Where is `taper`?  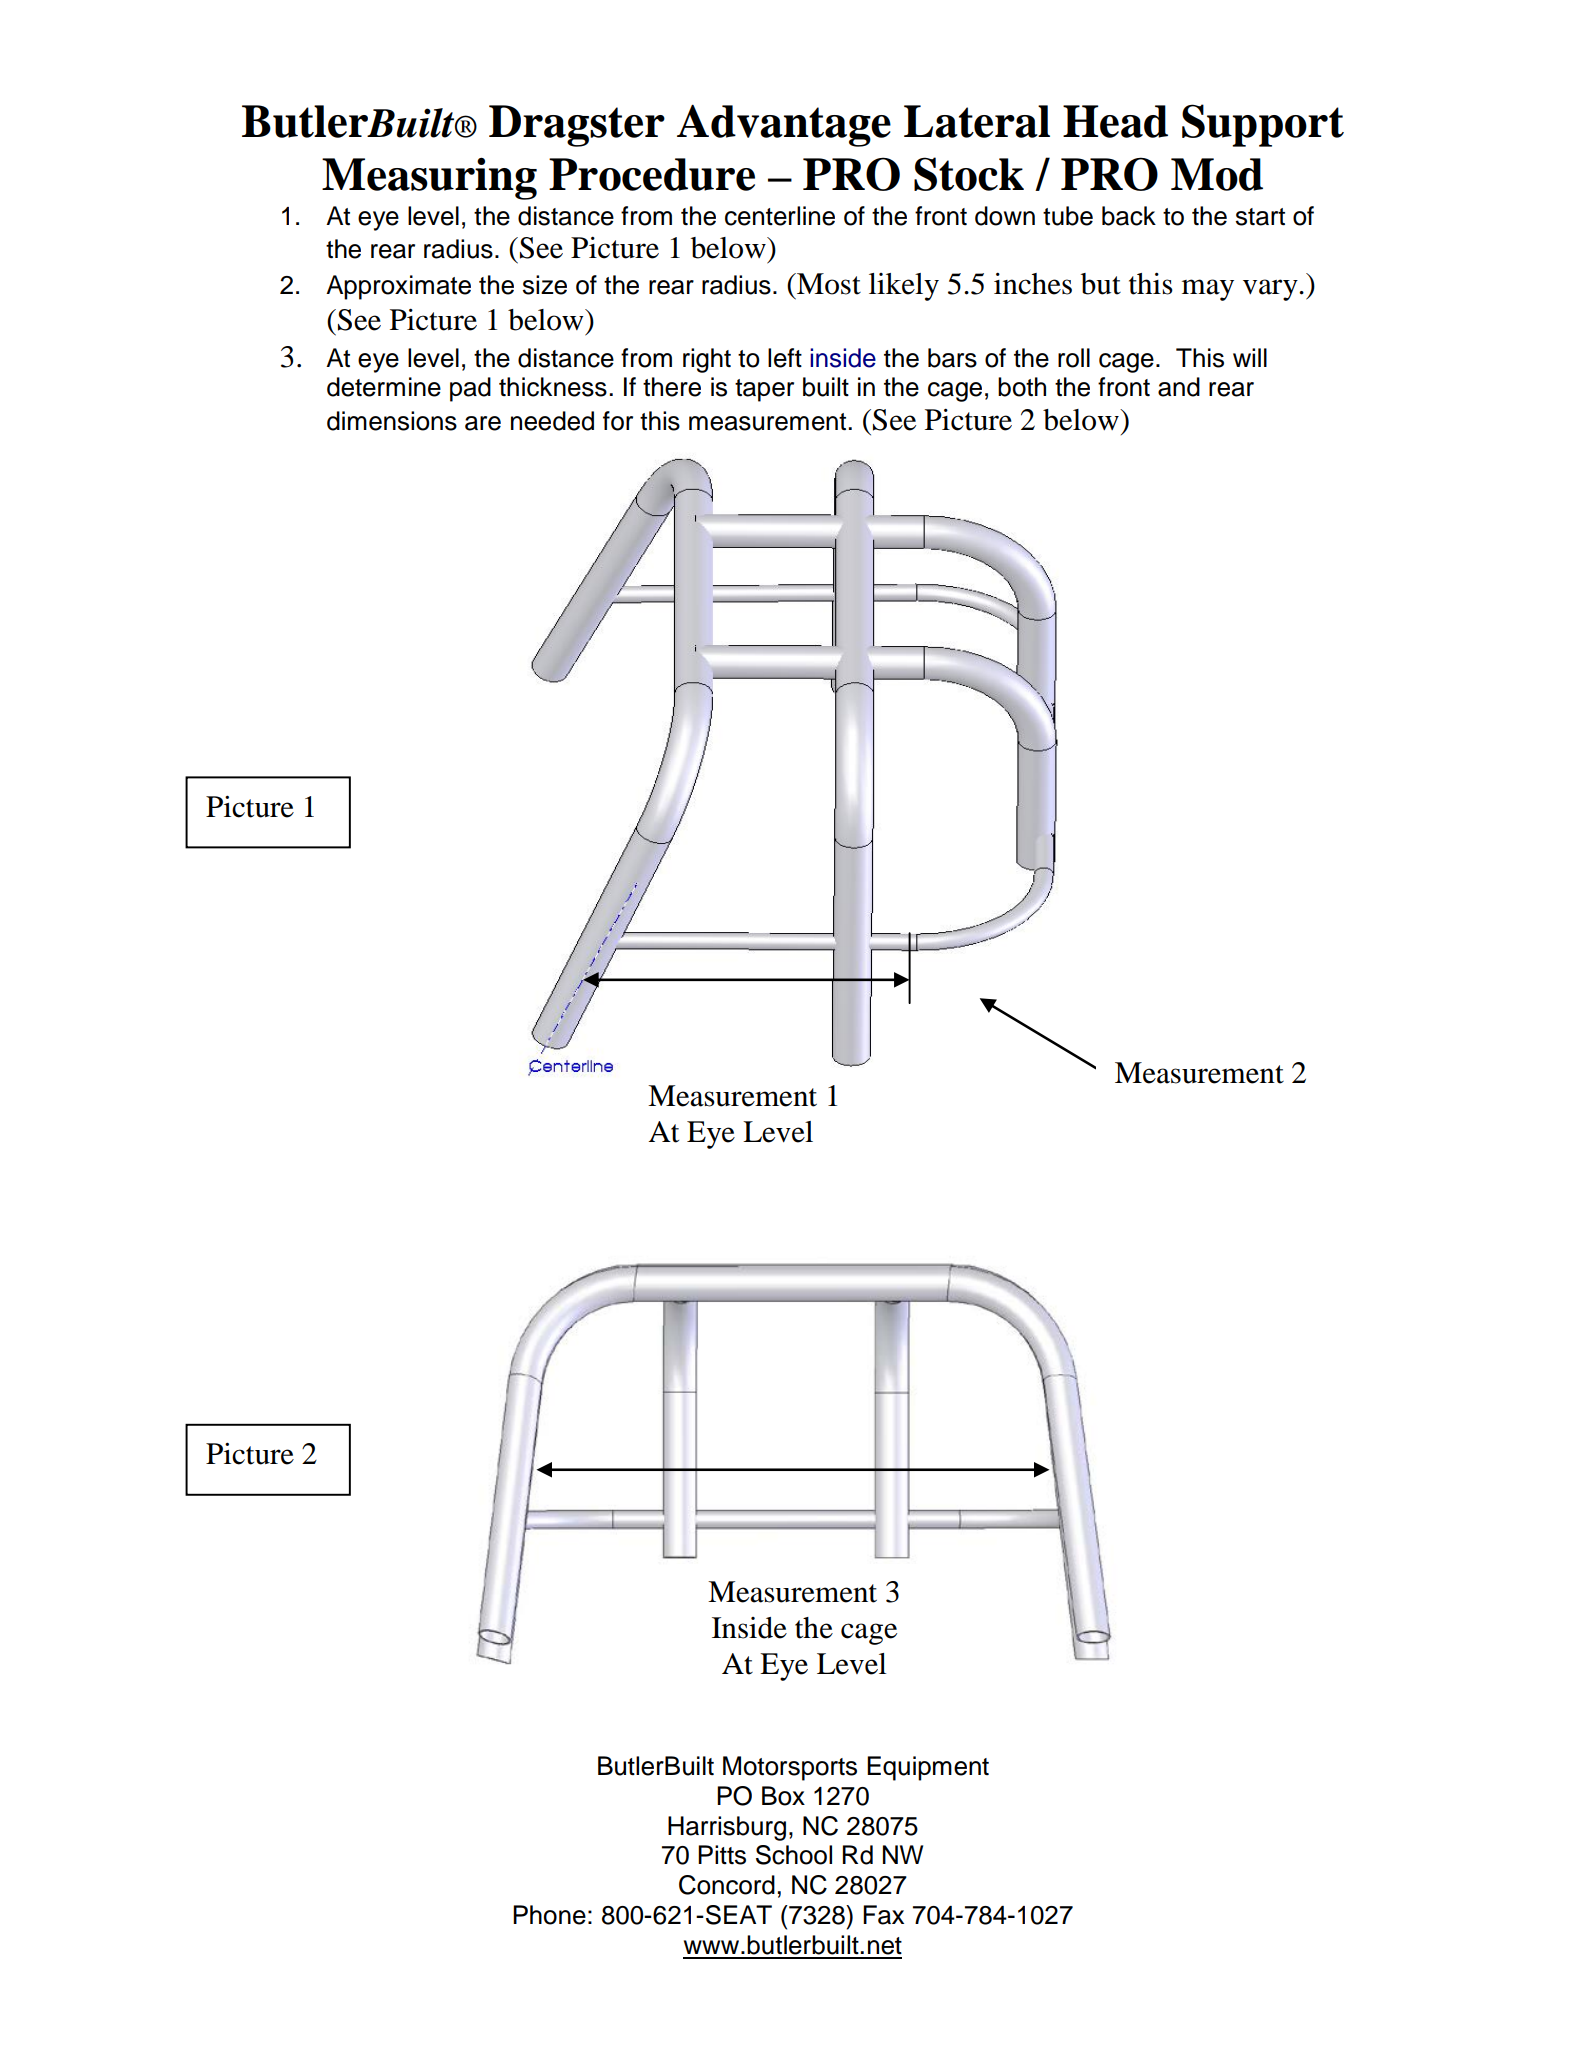
taper is located at coordinates (764, 390).
